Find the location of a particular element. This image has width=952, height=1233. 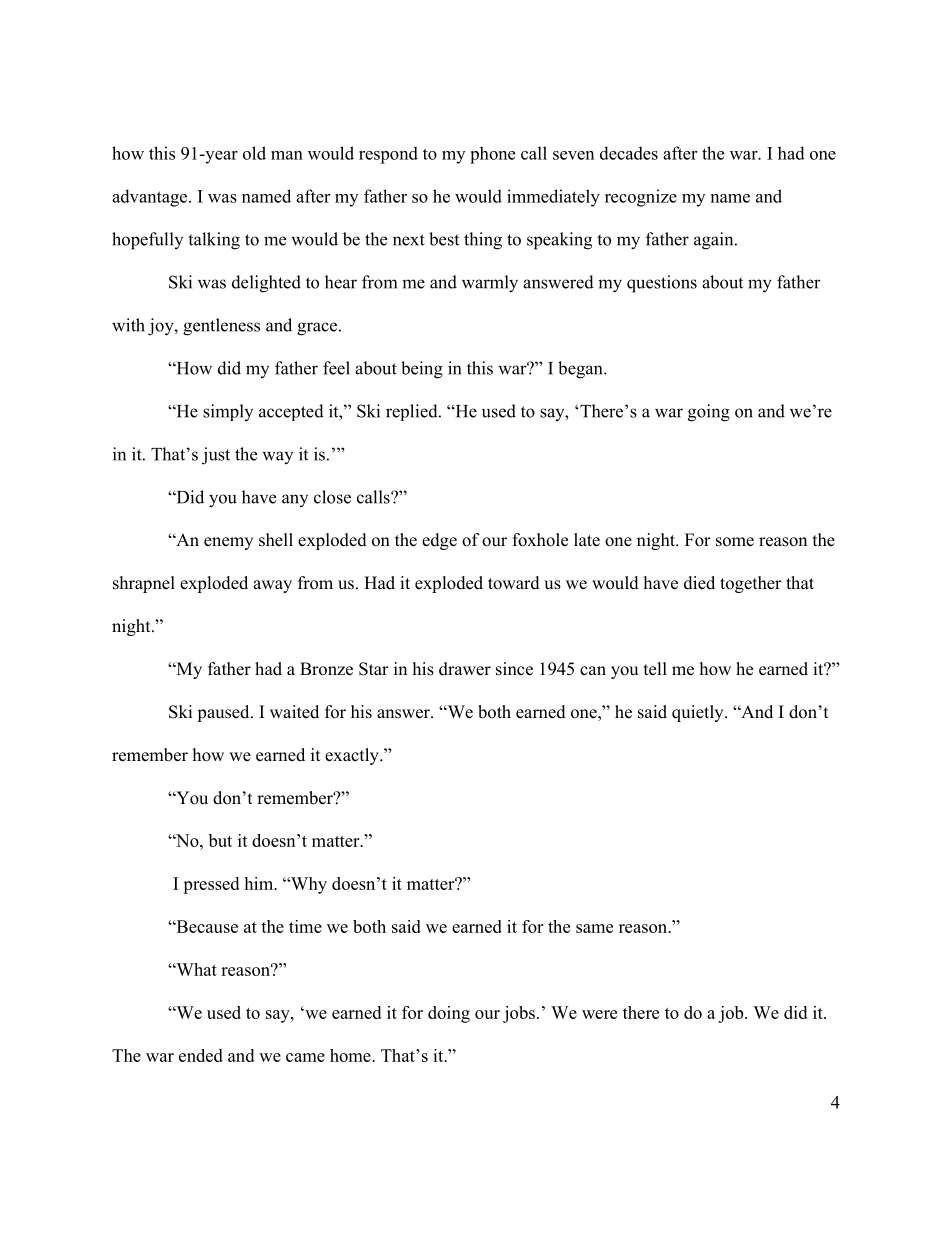

ended is located at coordinates (201, 1055).
